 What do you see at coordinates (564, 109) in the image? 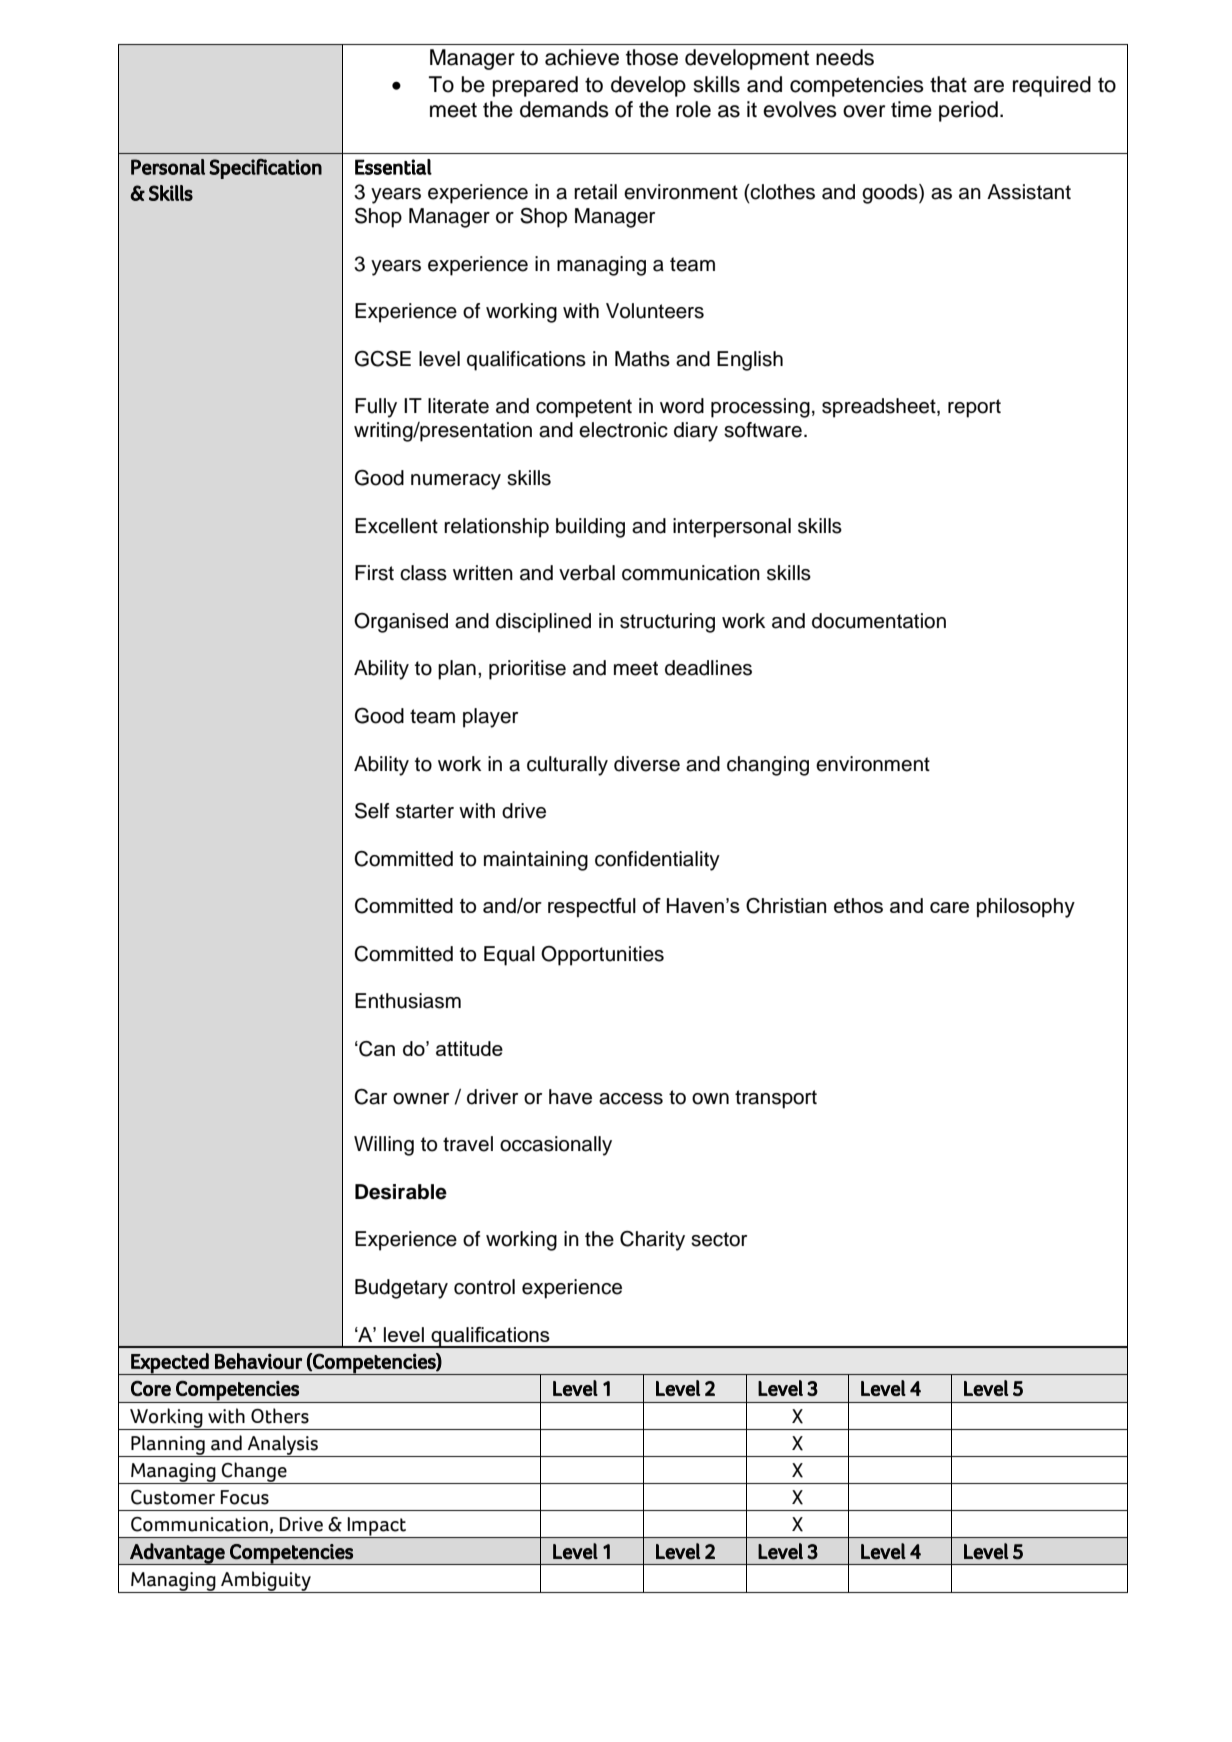
I see `demands` at bounding box center [564, 109].
